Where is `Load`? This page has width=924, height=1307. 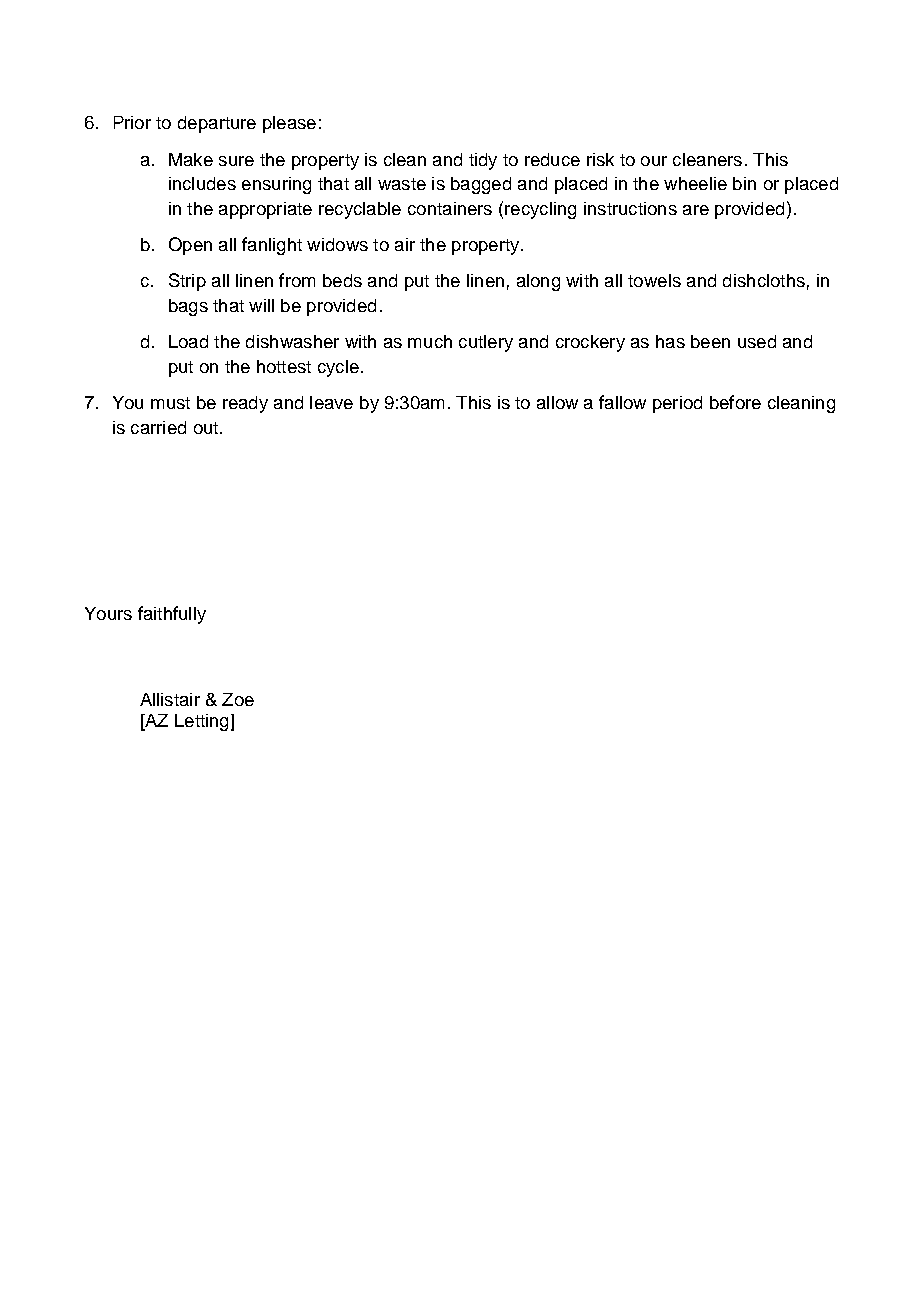 Load is located at coordinates (188, 341).
